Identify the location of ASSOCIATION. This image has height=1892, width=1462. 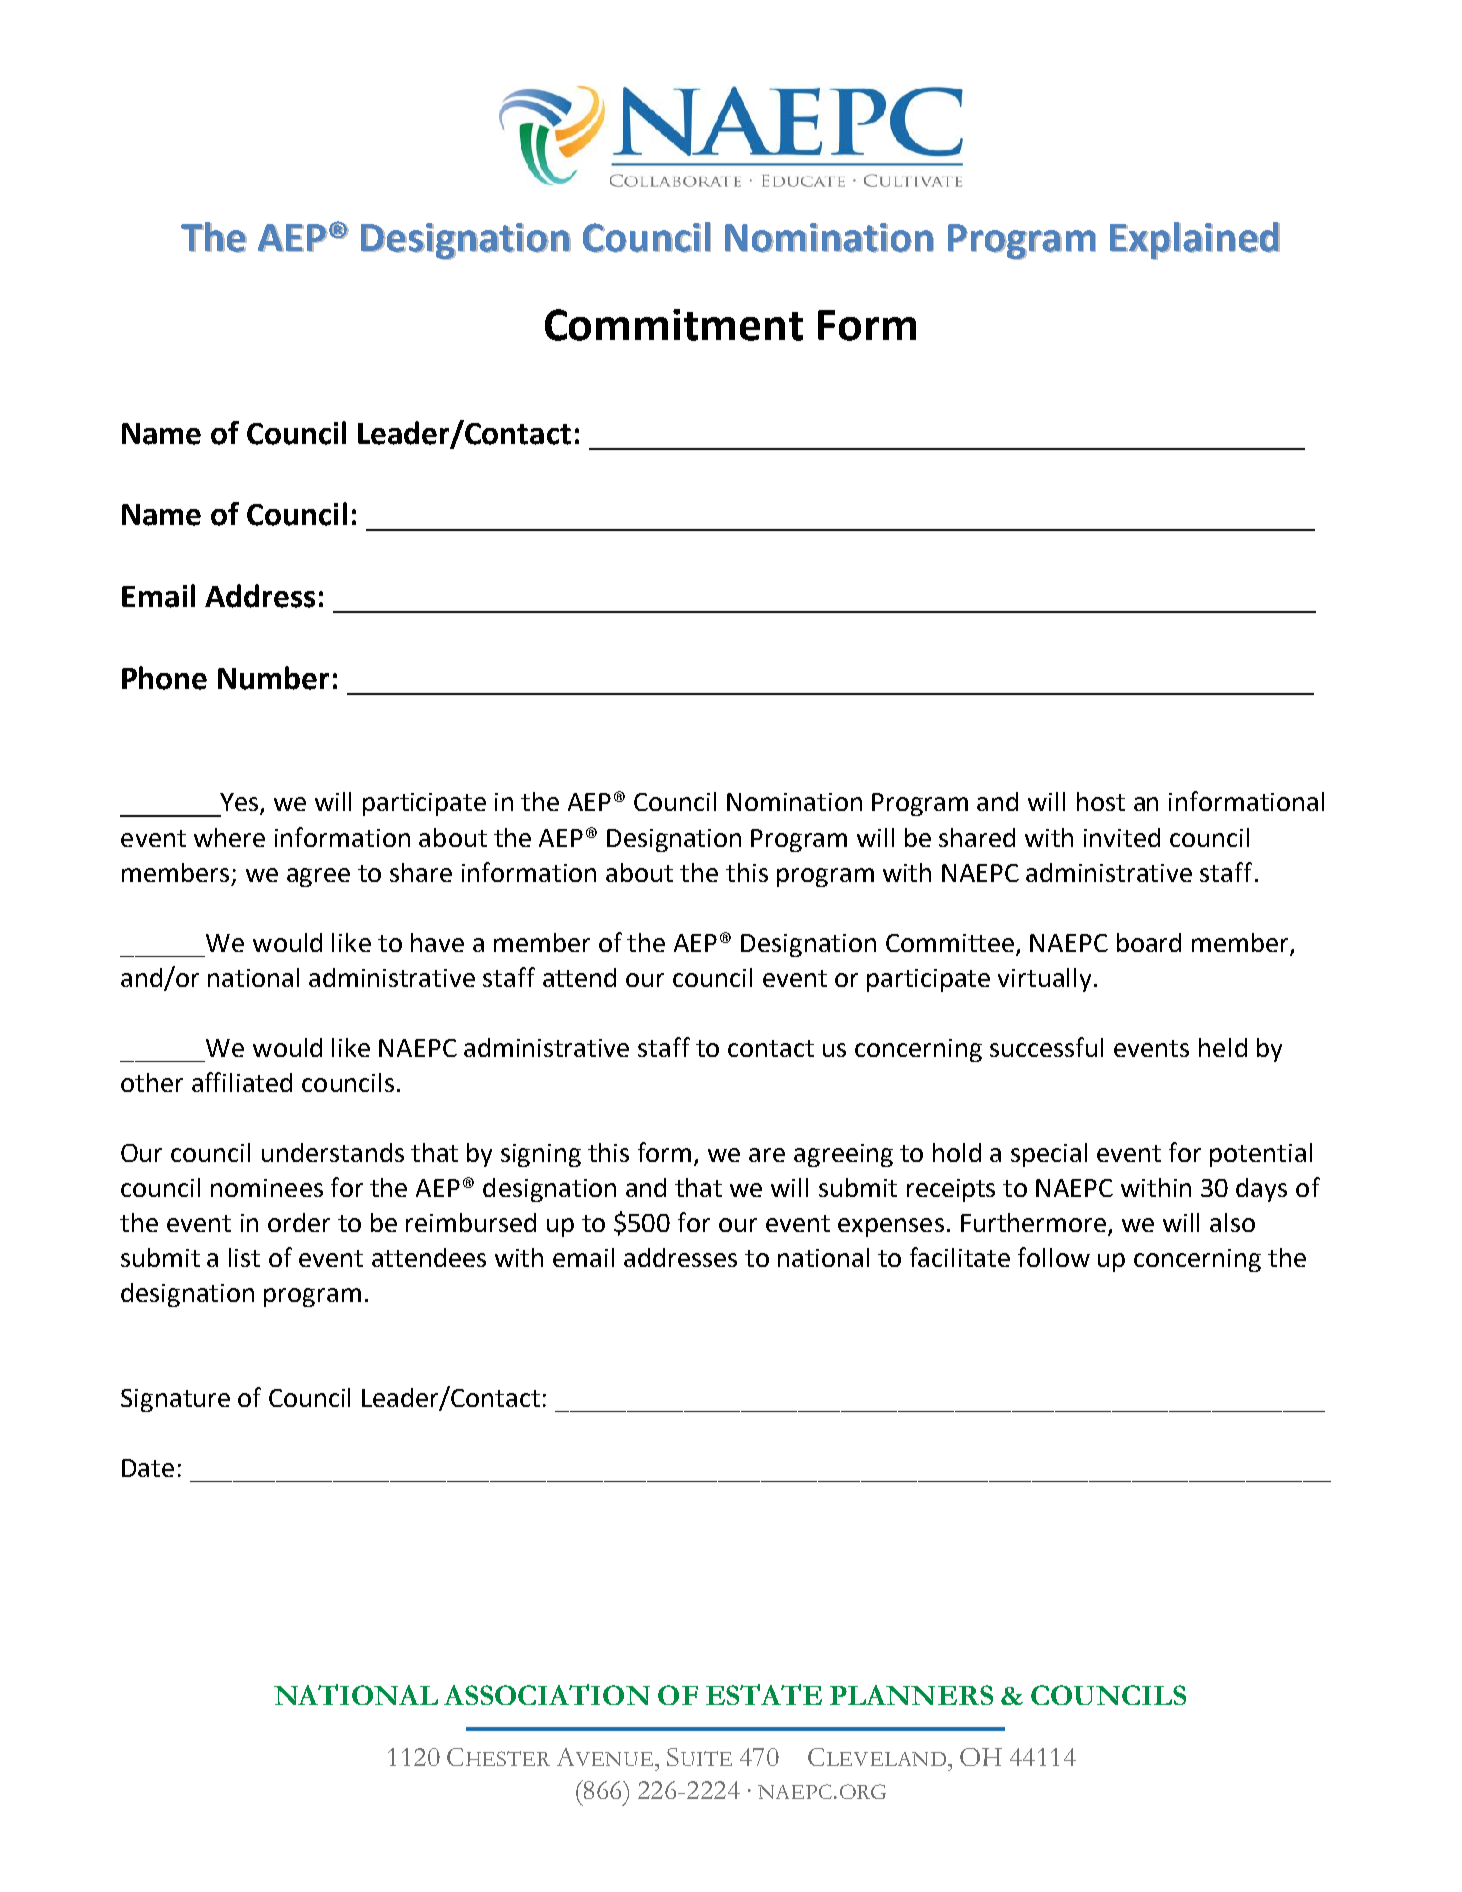
(547, 1694).
